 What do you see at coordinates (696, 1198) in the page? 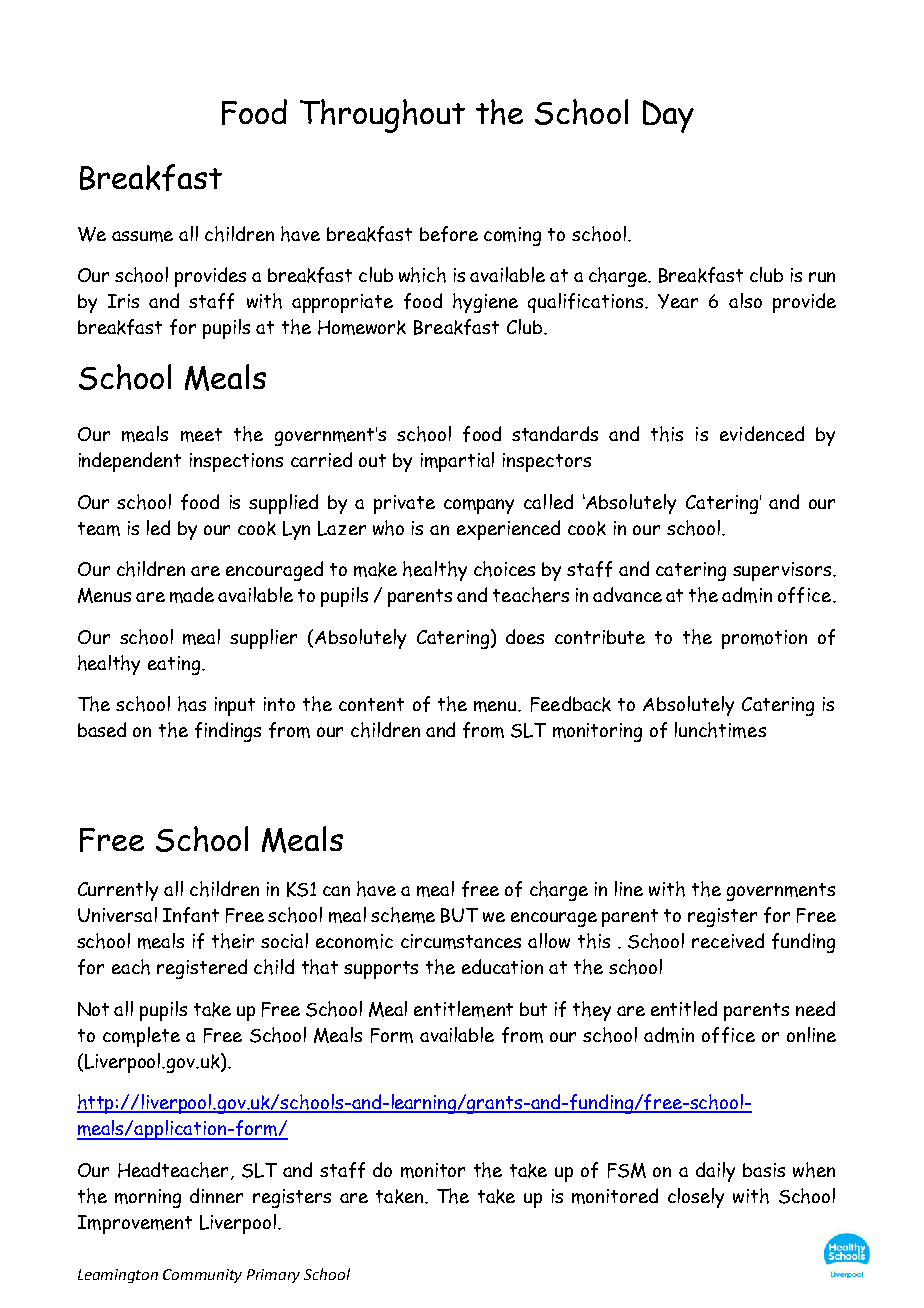
I see `closely` at bounding box center [696, 1198].
